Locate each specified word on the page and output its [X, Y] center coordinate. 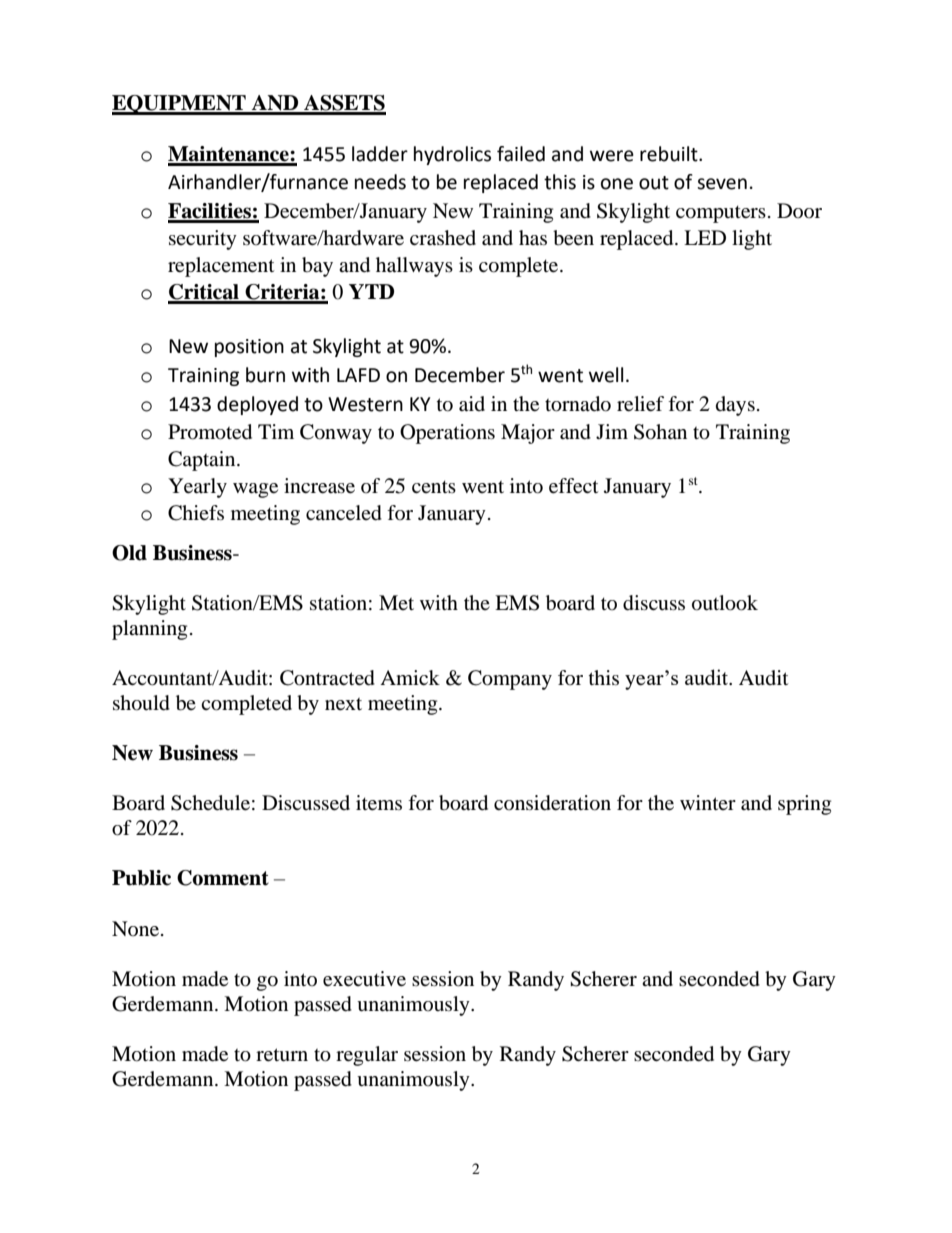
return [282, 1055]
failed [521, 154]
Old [129, 553]
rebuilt [670, 154]
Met [396, 602]
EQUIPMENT [180, 105]
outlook [725, 603]
